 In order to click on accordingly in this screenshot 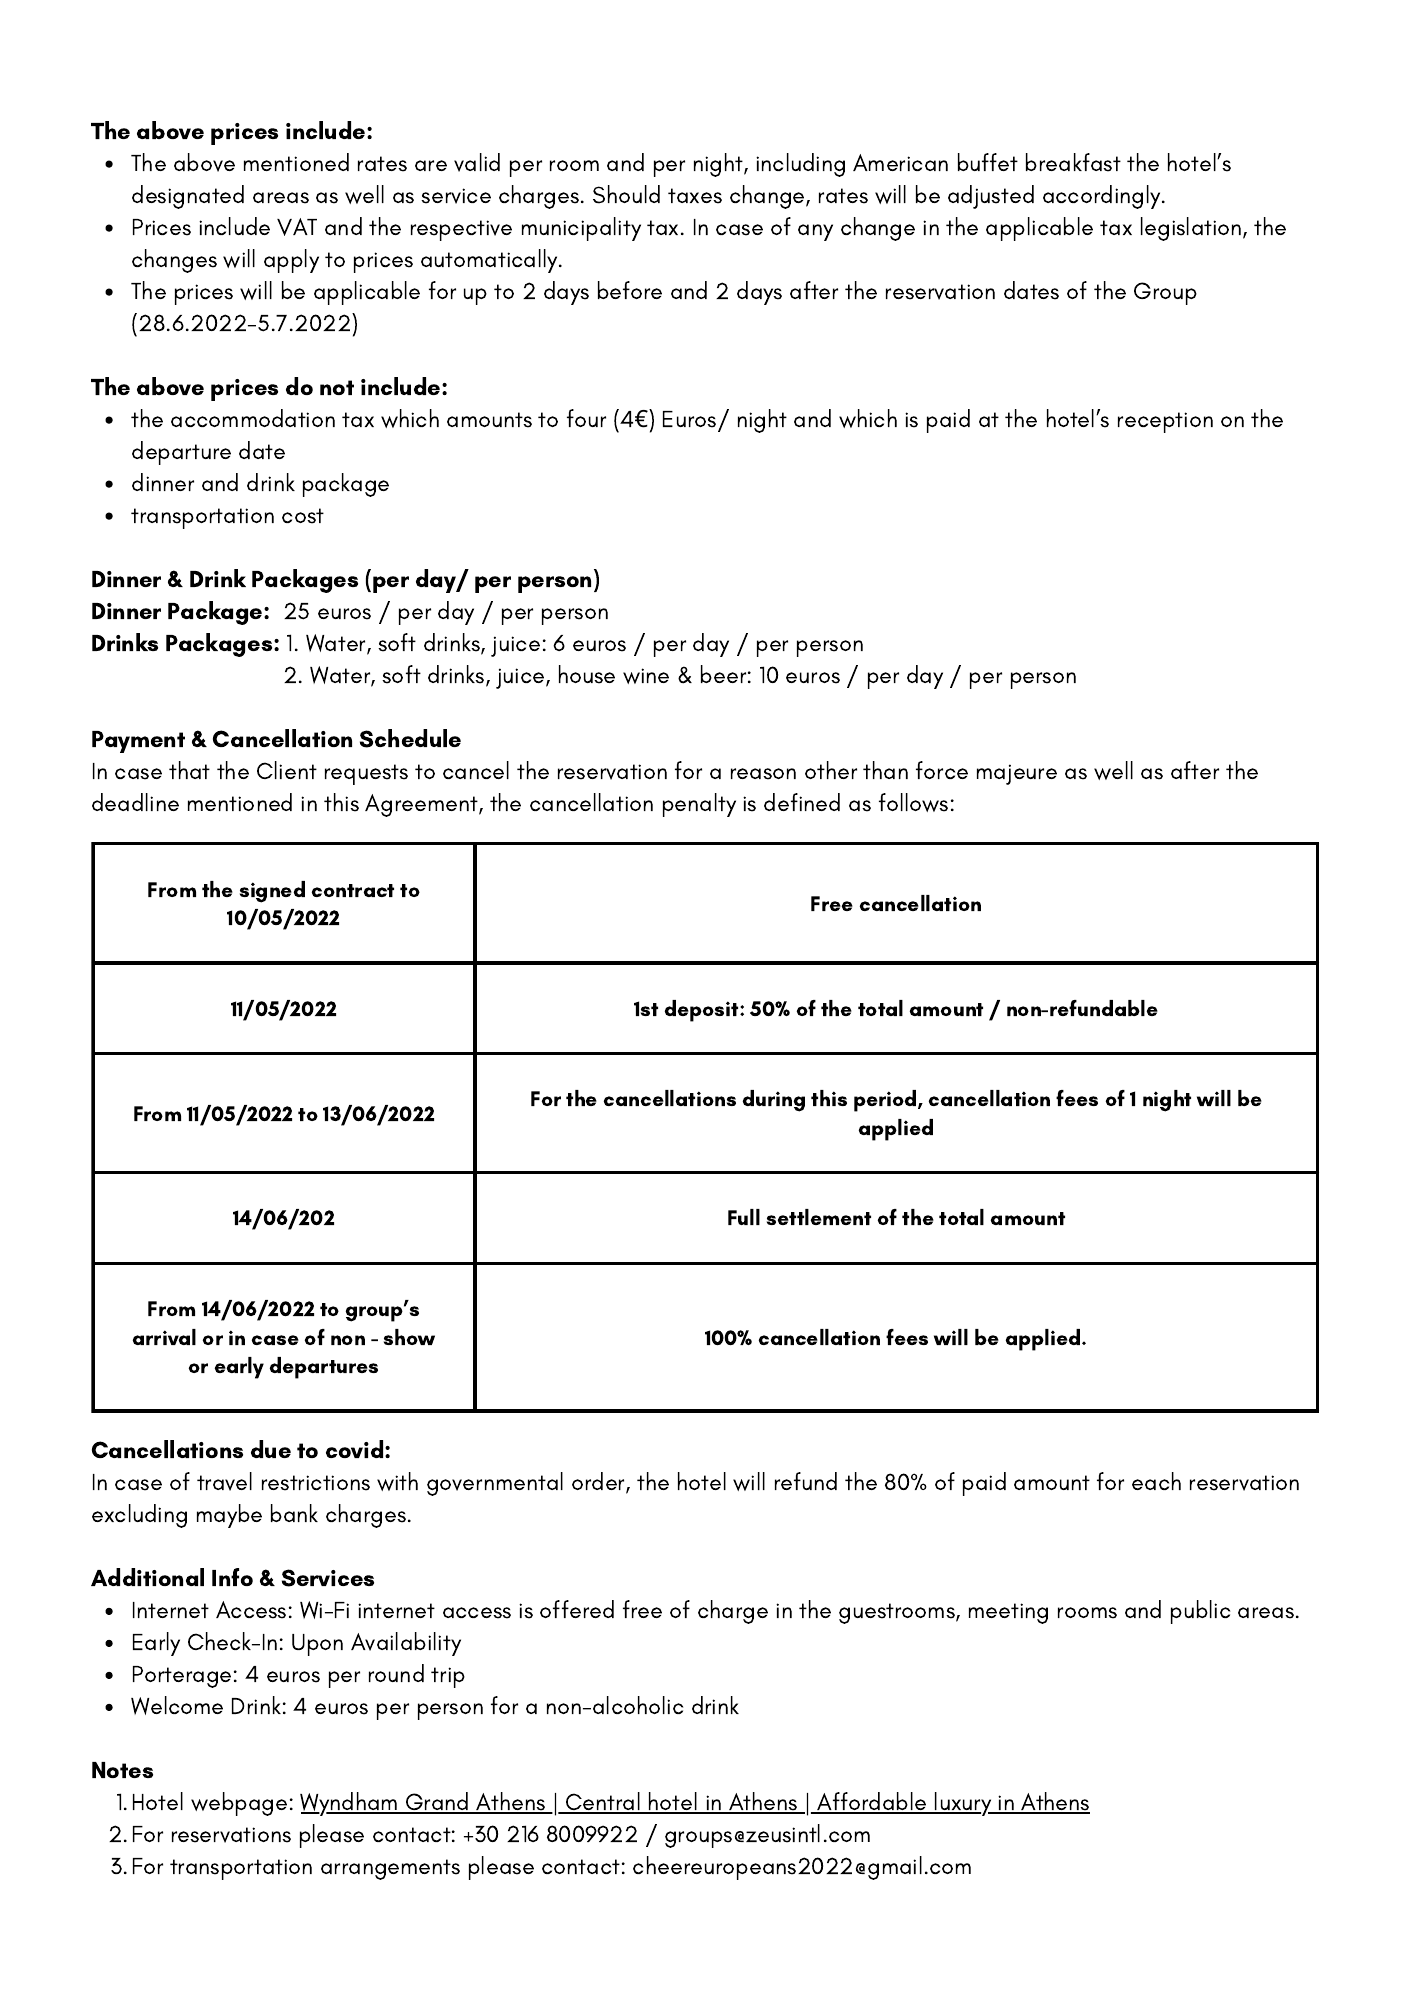, I will do `click(1103, 197)`.
